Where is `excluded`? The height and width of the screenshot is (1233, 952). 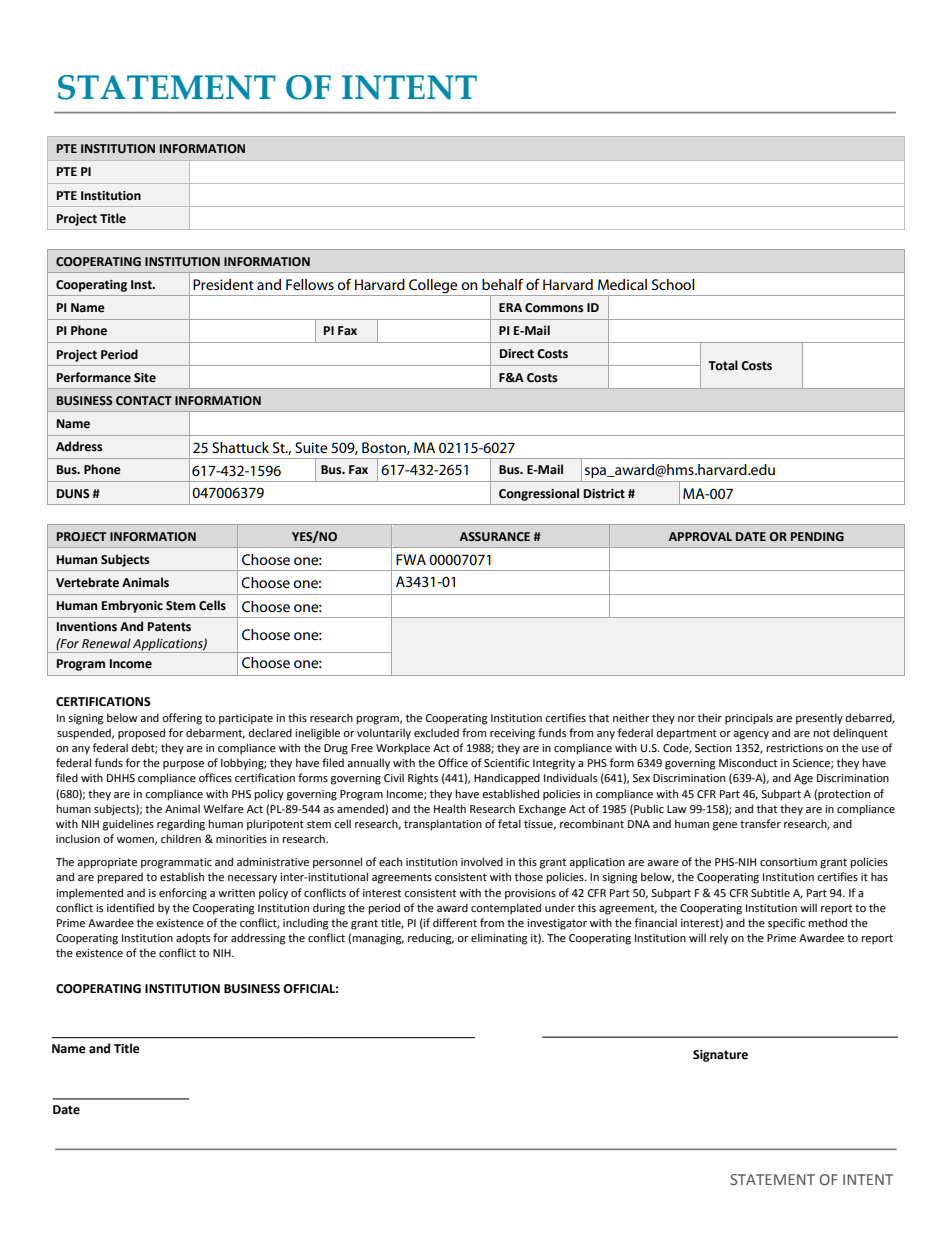 excluded is located at coordinates (436, 732).
